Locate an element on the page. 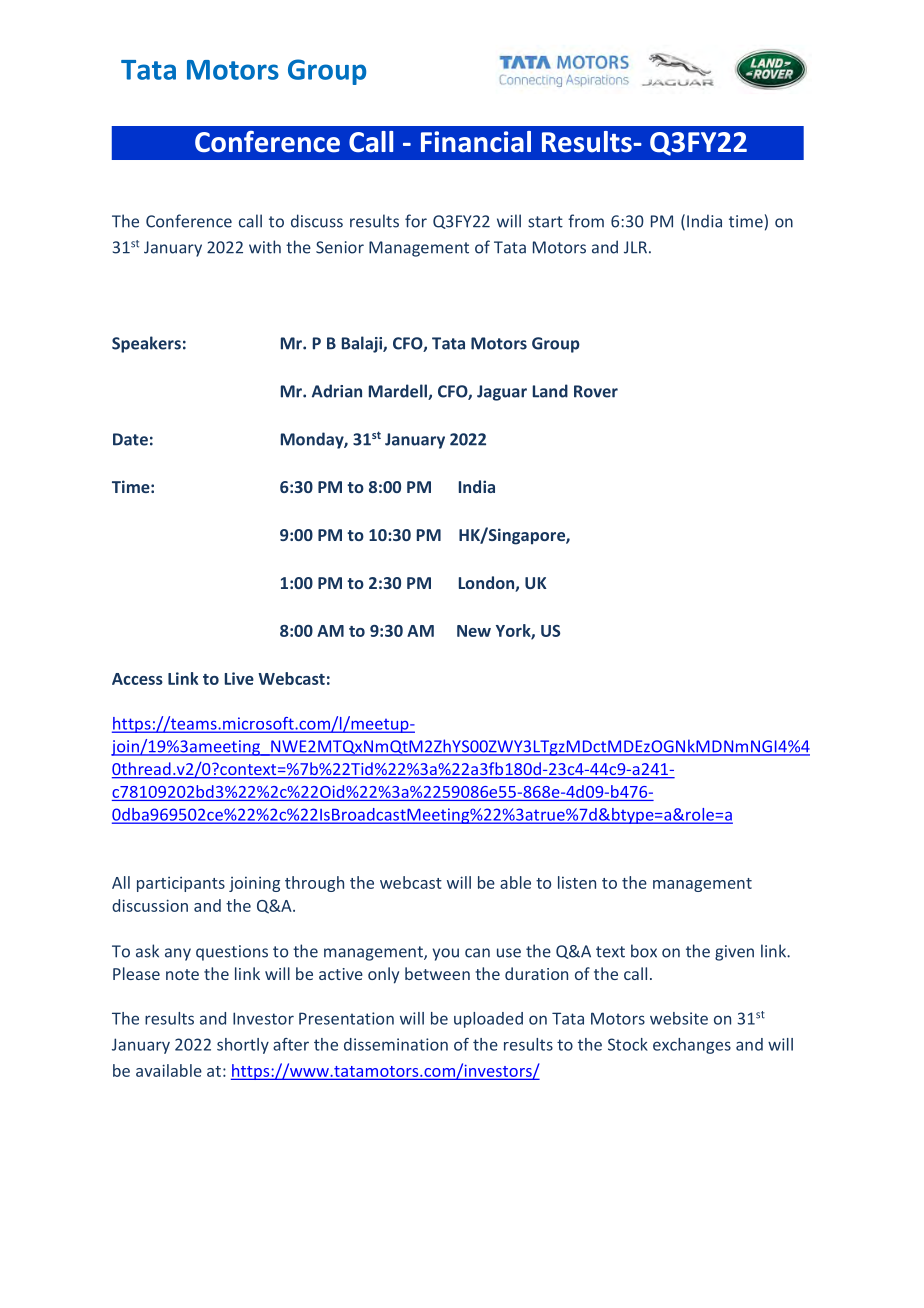  Access is located at coordinates (137, 679).
